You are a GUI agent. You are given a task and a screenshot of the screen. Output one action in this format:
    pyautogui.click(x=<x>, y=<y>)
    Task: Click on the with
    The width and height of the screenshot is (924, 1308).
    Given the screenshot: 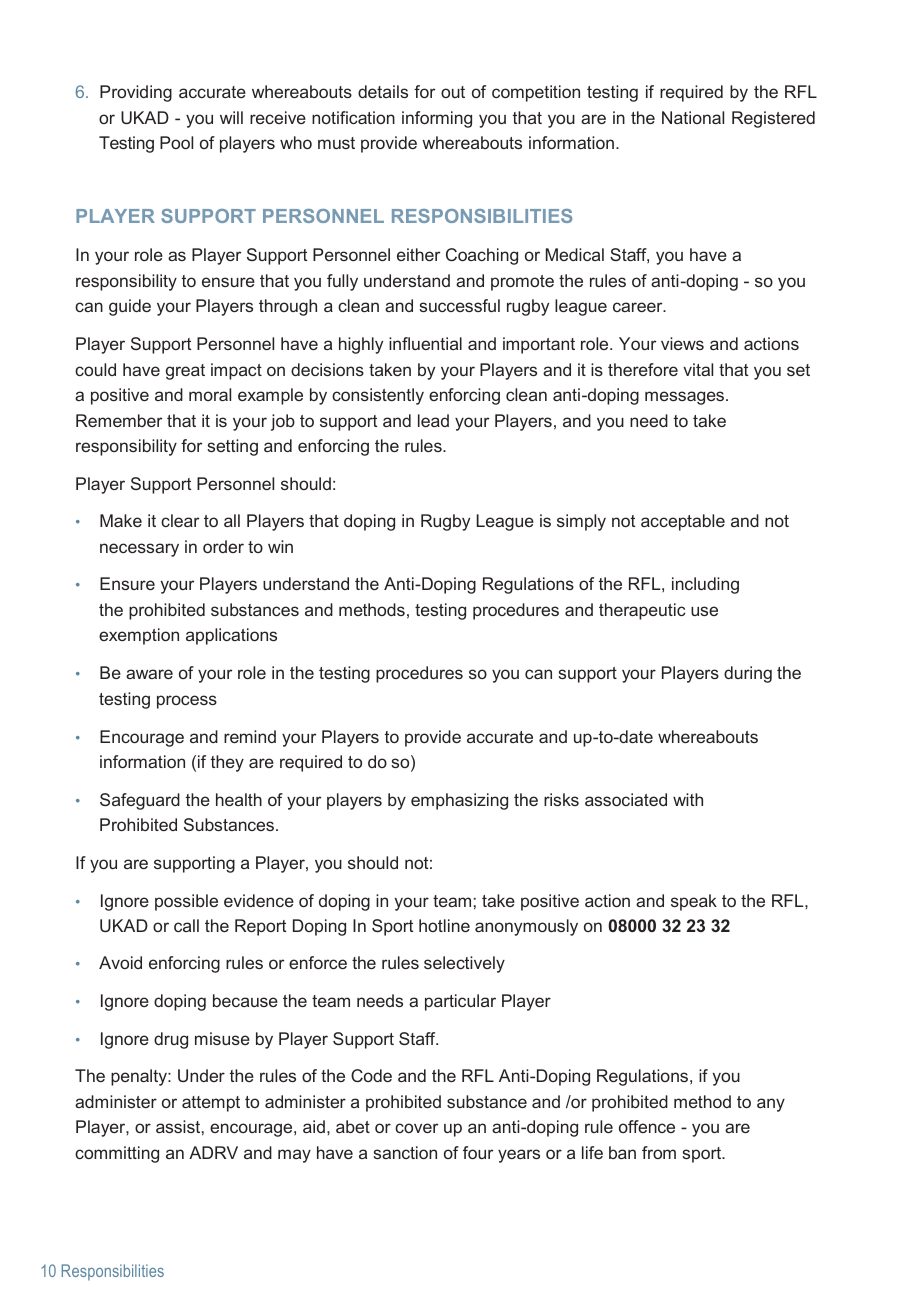 What is the action you would take?
    pyautogui.click(x=688, y=799)
